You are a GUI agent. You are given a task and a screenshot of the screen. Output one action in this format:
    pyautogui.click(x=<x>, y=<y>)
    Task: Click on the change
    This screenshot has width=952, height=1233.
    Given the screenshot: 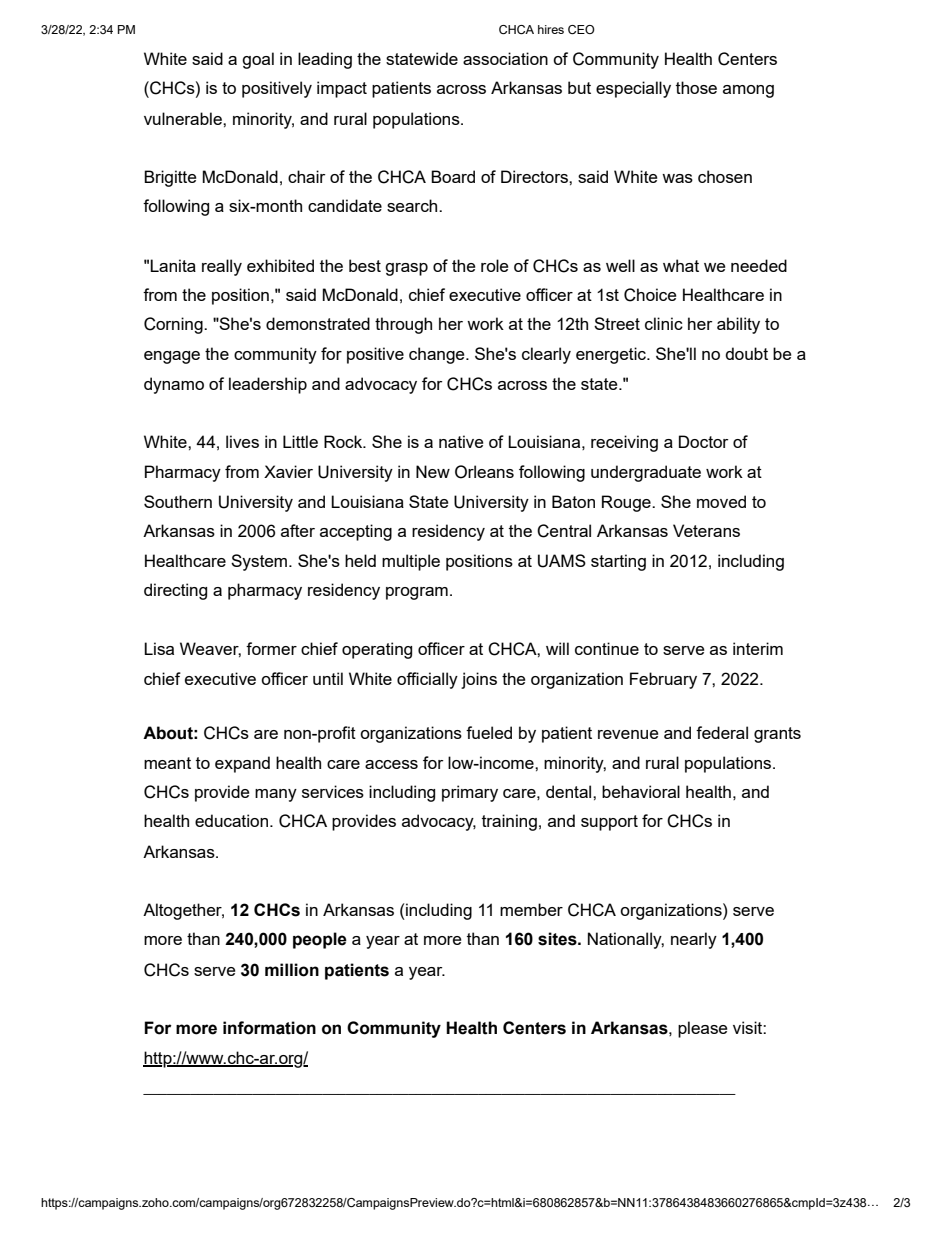 What is the action you would take?
    pyautogui.click(x=438, y=355)
